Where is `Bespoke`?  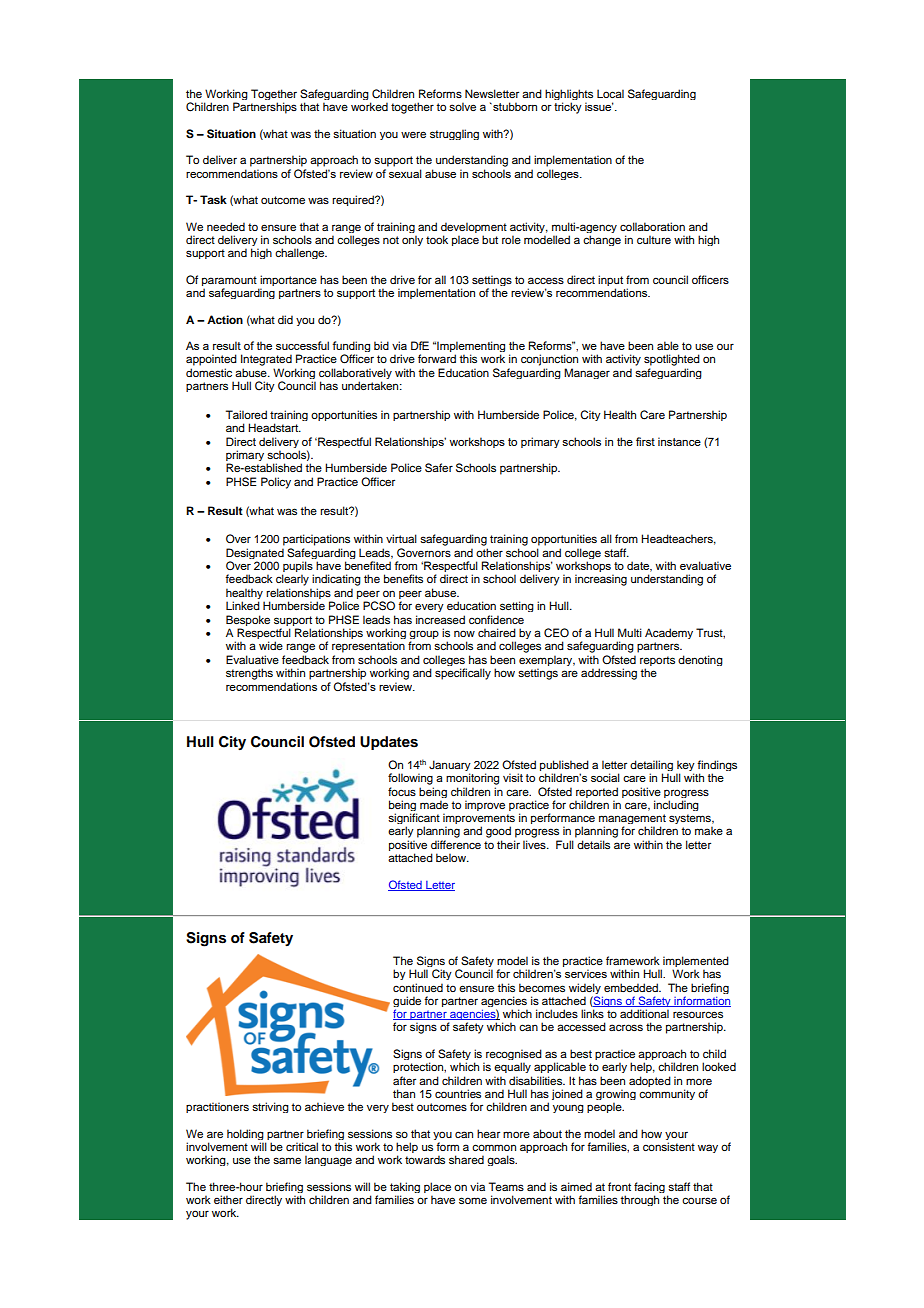 Bespoke is located at coordinates (248, 622).
